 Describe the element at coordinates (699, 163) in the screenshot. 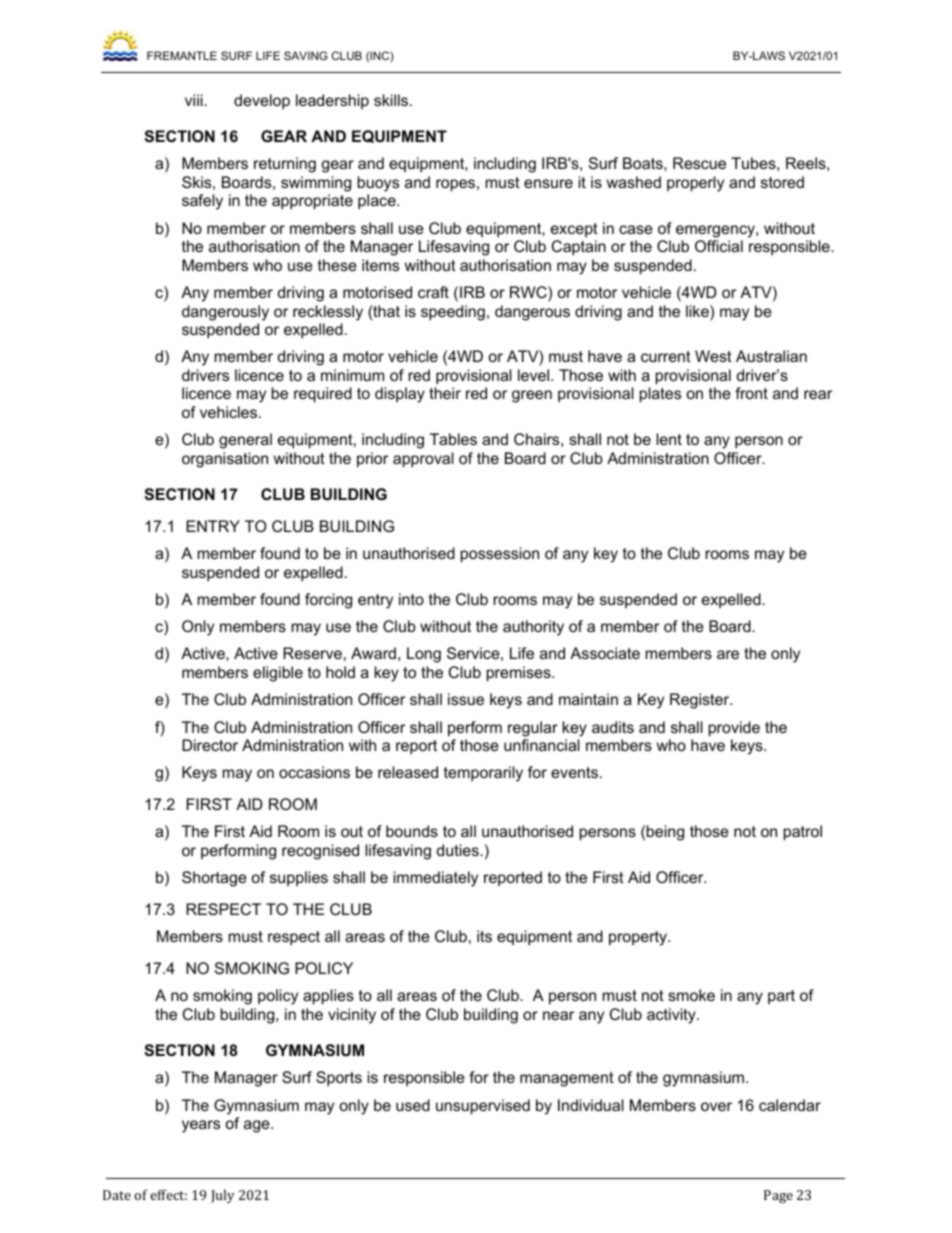

I see `Rescue` at that location.
